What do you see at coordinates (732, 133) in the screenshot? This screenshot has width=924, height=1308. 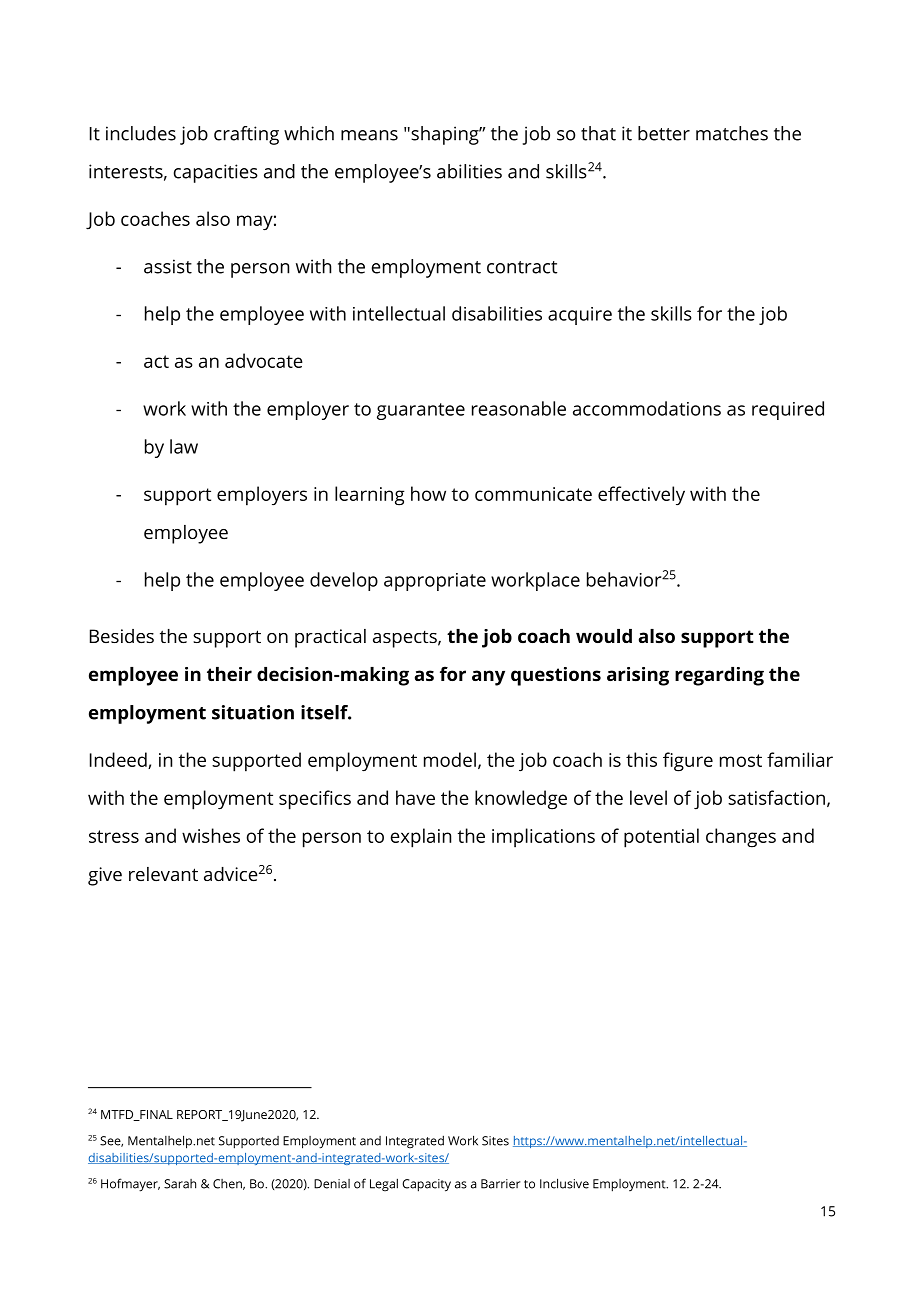 I see `matches` at bounding box center [732, 133].
